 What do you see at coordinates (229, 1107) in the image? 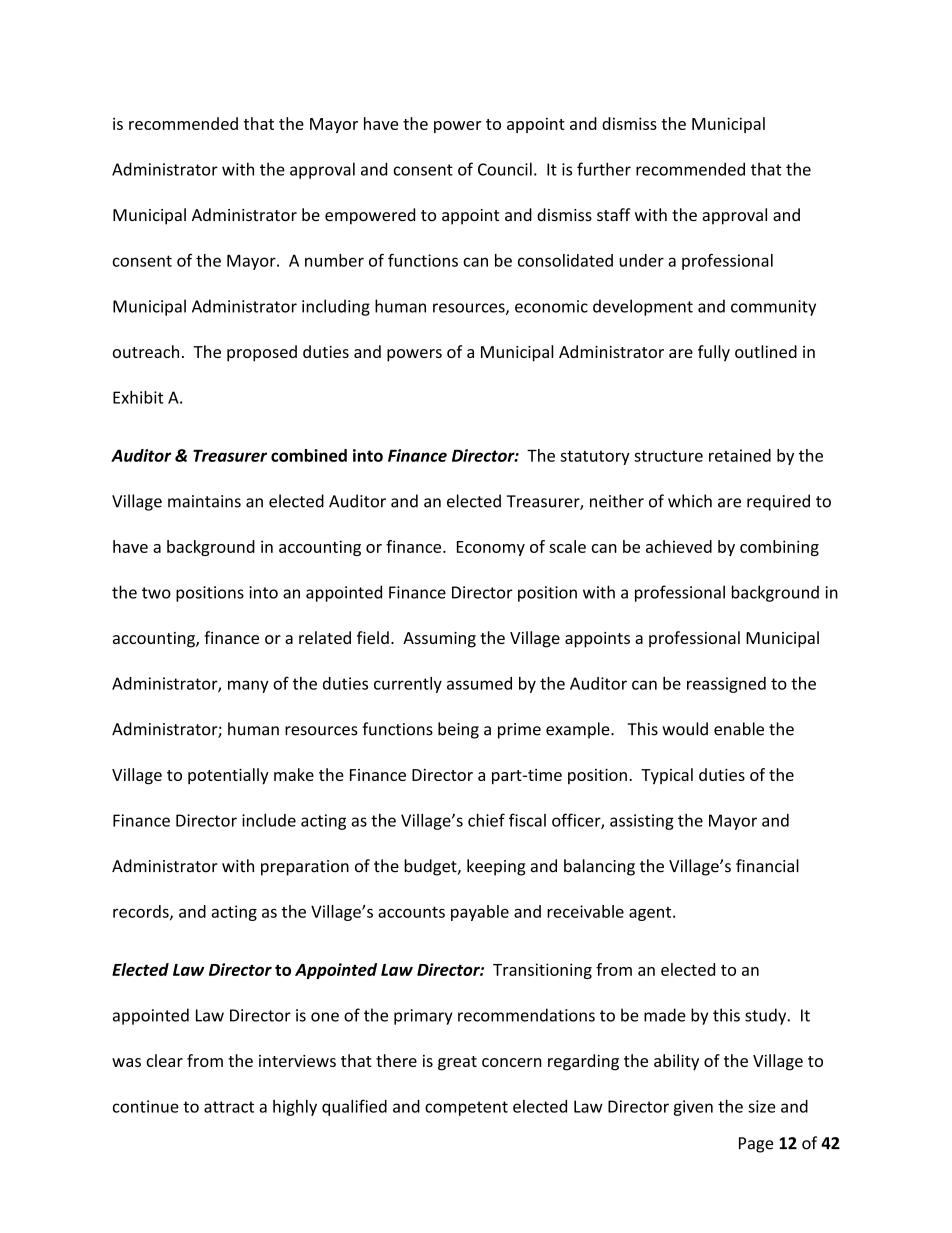
I see `attract` at bounding box center [229, 1107].
